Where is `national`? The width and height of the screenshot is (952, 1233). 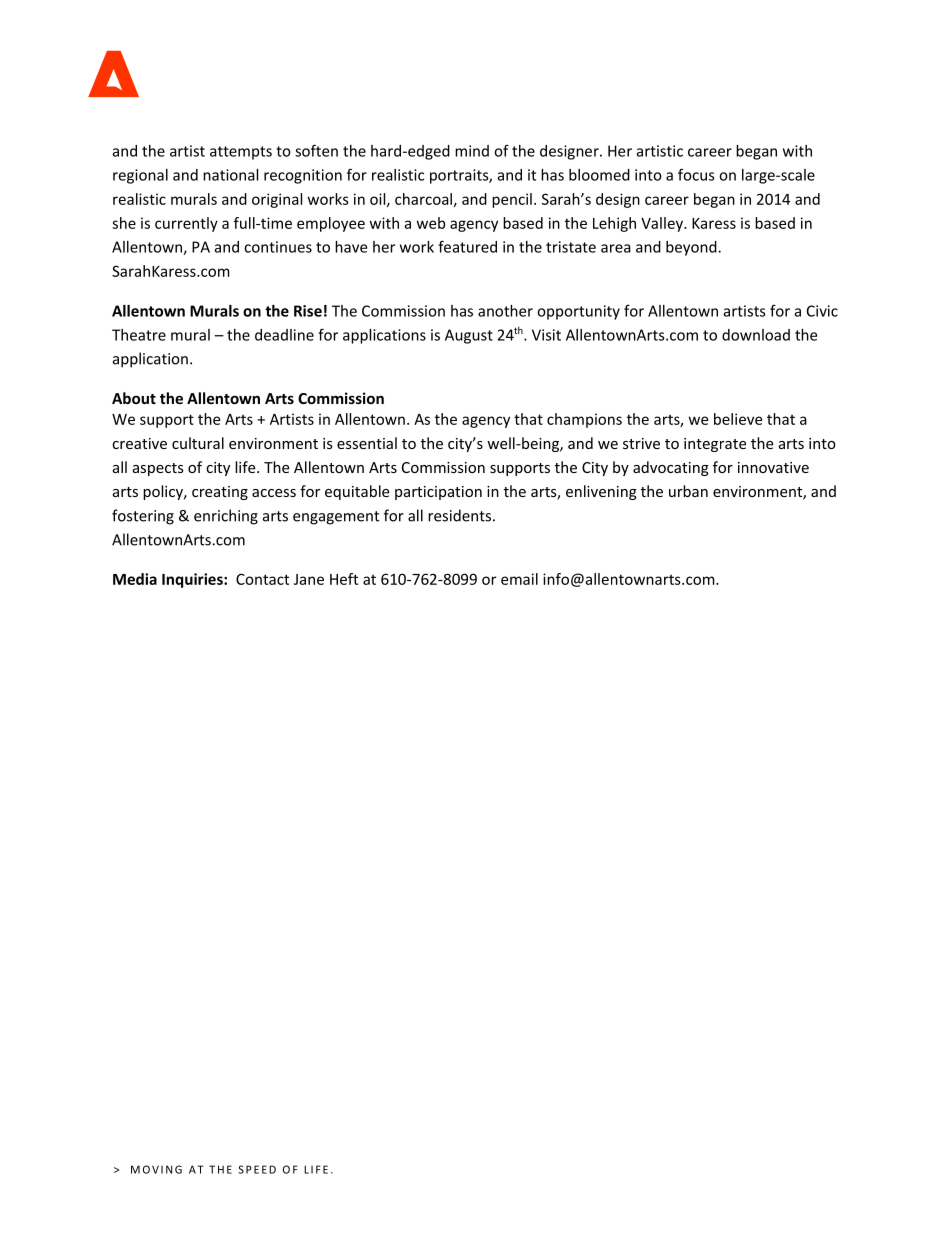 national is located at coordinates (230, 175).
